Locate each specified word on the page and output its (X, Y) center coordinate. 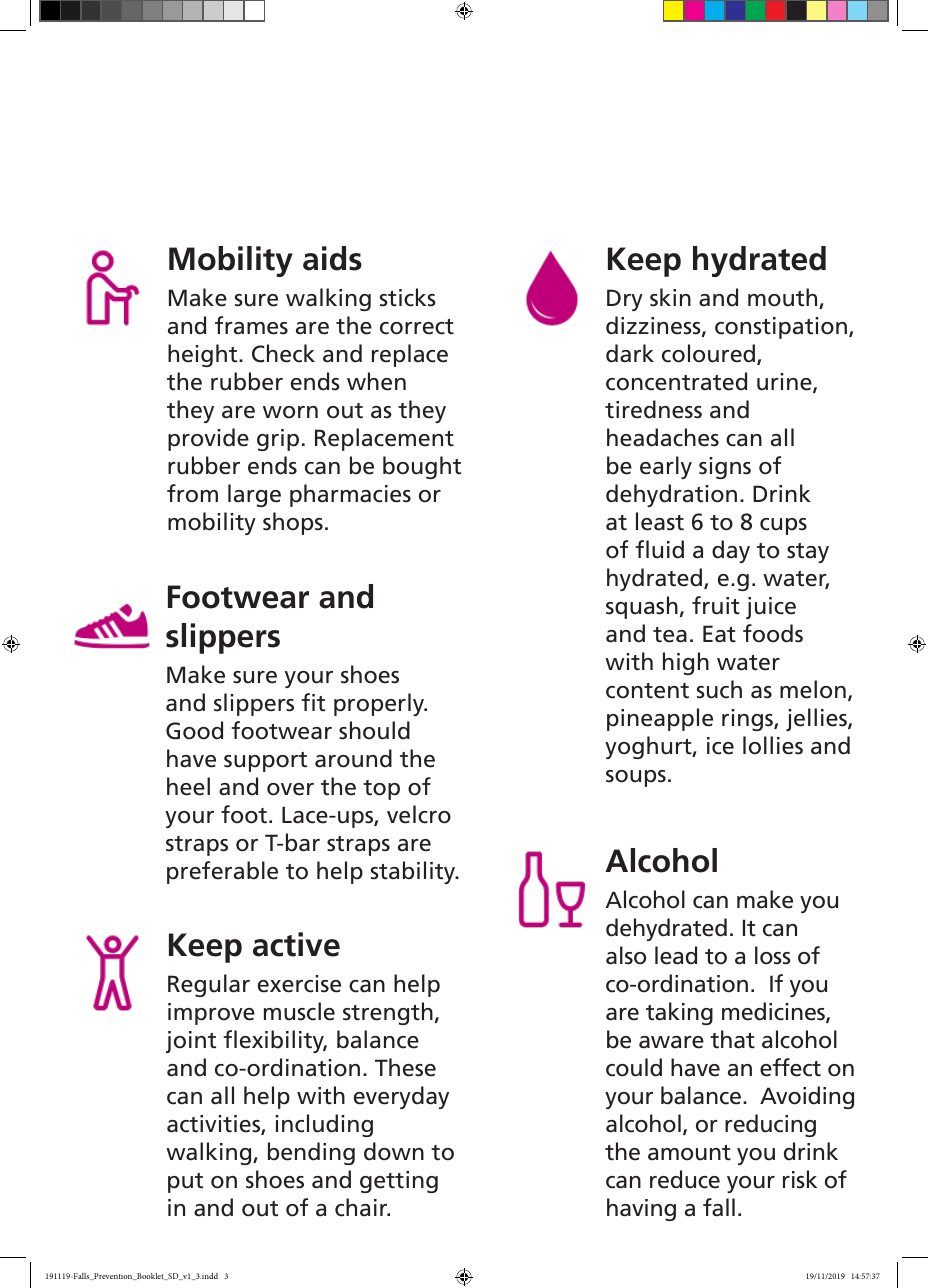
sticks (408, 297)
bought (422, 467)
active (296, 944)
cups (783, 526)
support (265, 762)
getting (399, 1182)
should (374, 730)
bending (311, 1153)
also (626, 955)
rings (748, 720)
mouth (784, 298)
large (254, 495)
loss (773, 955)
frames (251, 325)
